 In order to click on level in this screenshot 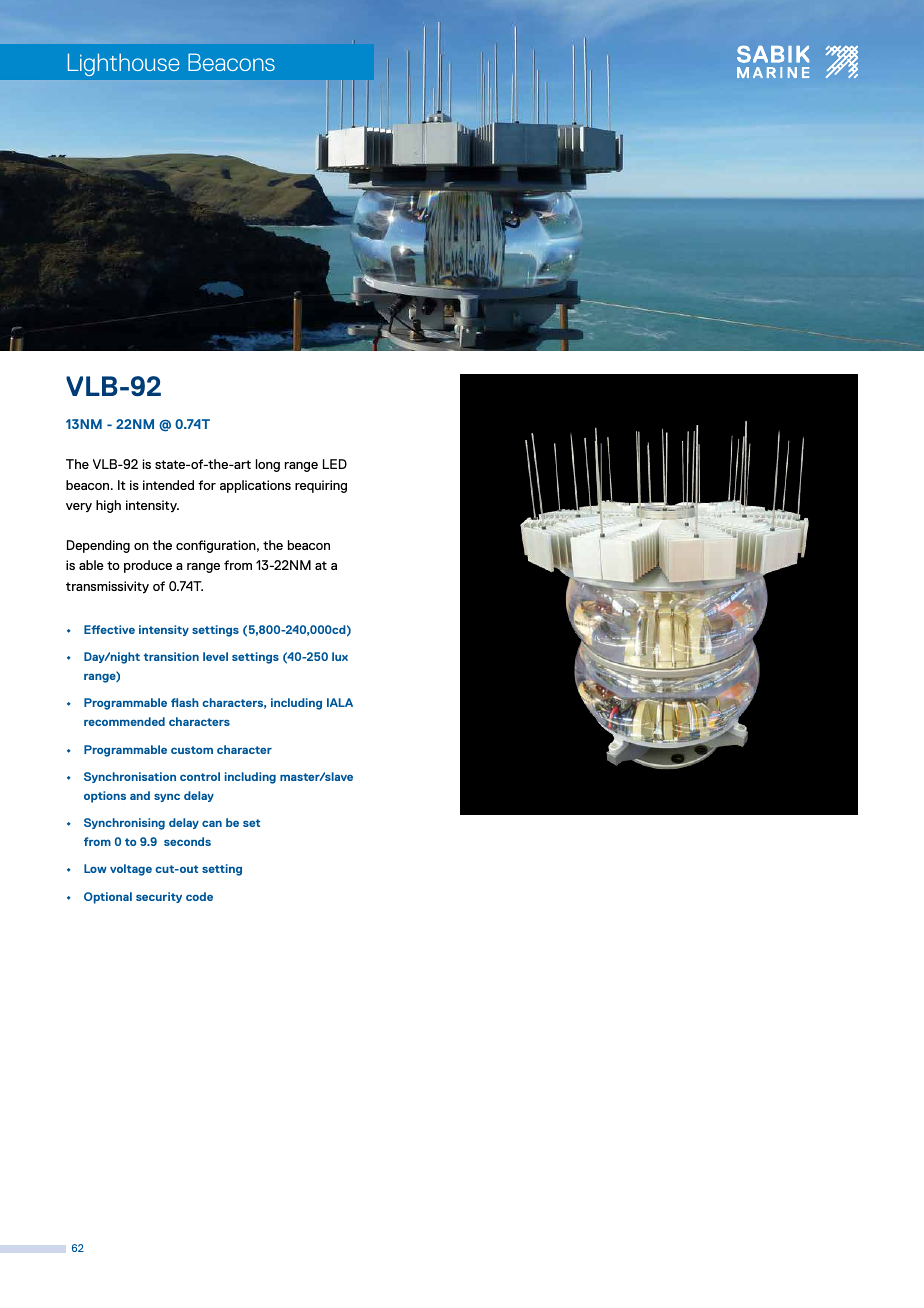, I will do `click(215, 656)`.
